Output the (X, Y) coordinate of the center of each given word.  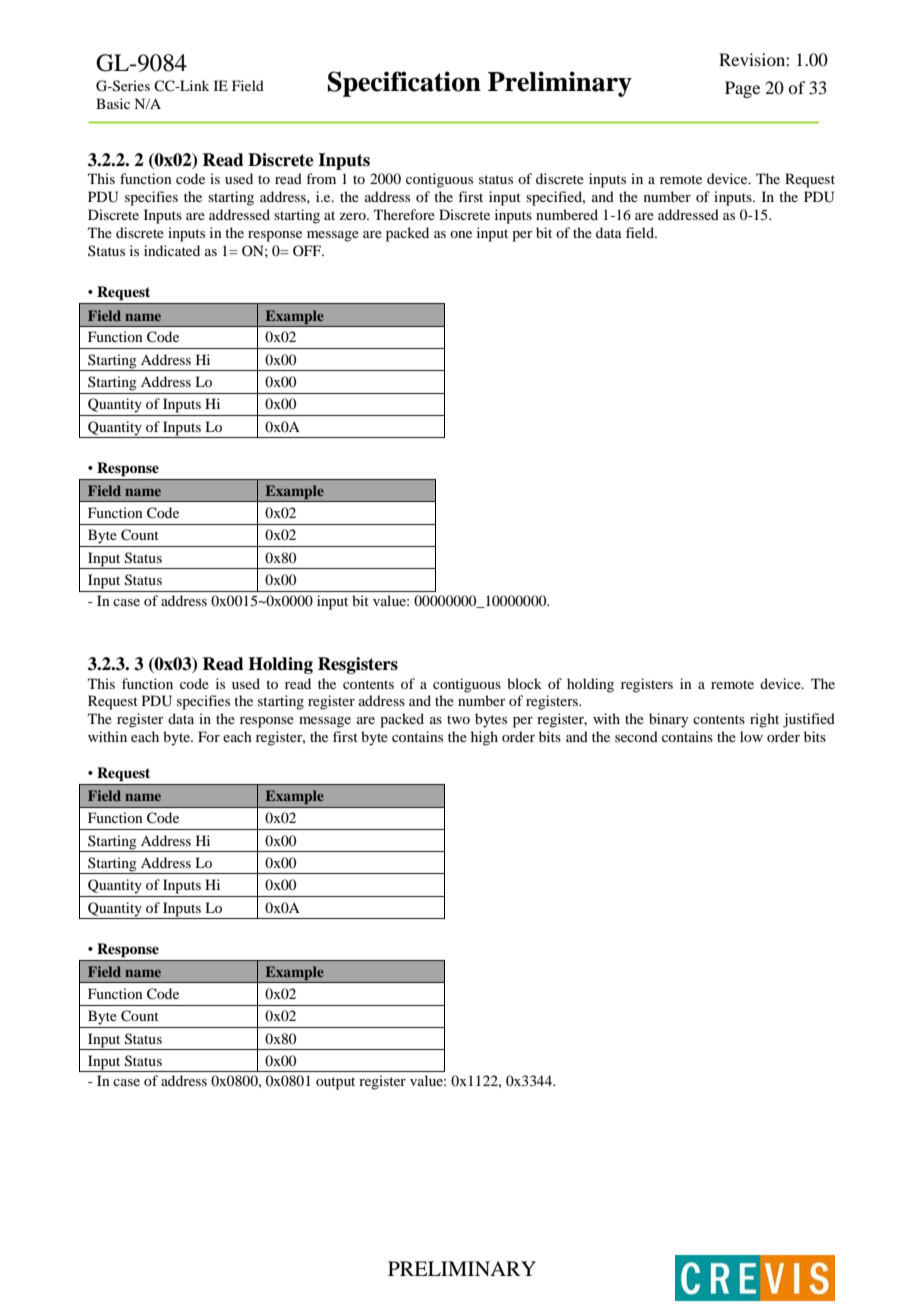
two (458, 719)
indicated (172, 250)
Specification (404, 84)
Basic (113, 103)
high (484, 738)
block (524, 683)
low (751, 736)
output (335, 1083)
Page (742, 89)
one (461, 234)
